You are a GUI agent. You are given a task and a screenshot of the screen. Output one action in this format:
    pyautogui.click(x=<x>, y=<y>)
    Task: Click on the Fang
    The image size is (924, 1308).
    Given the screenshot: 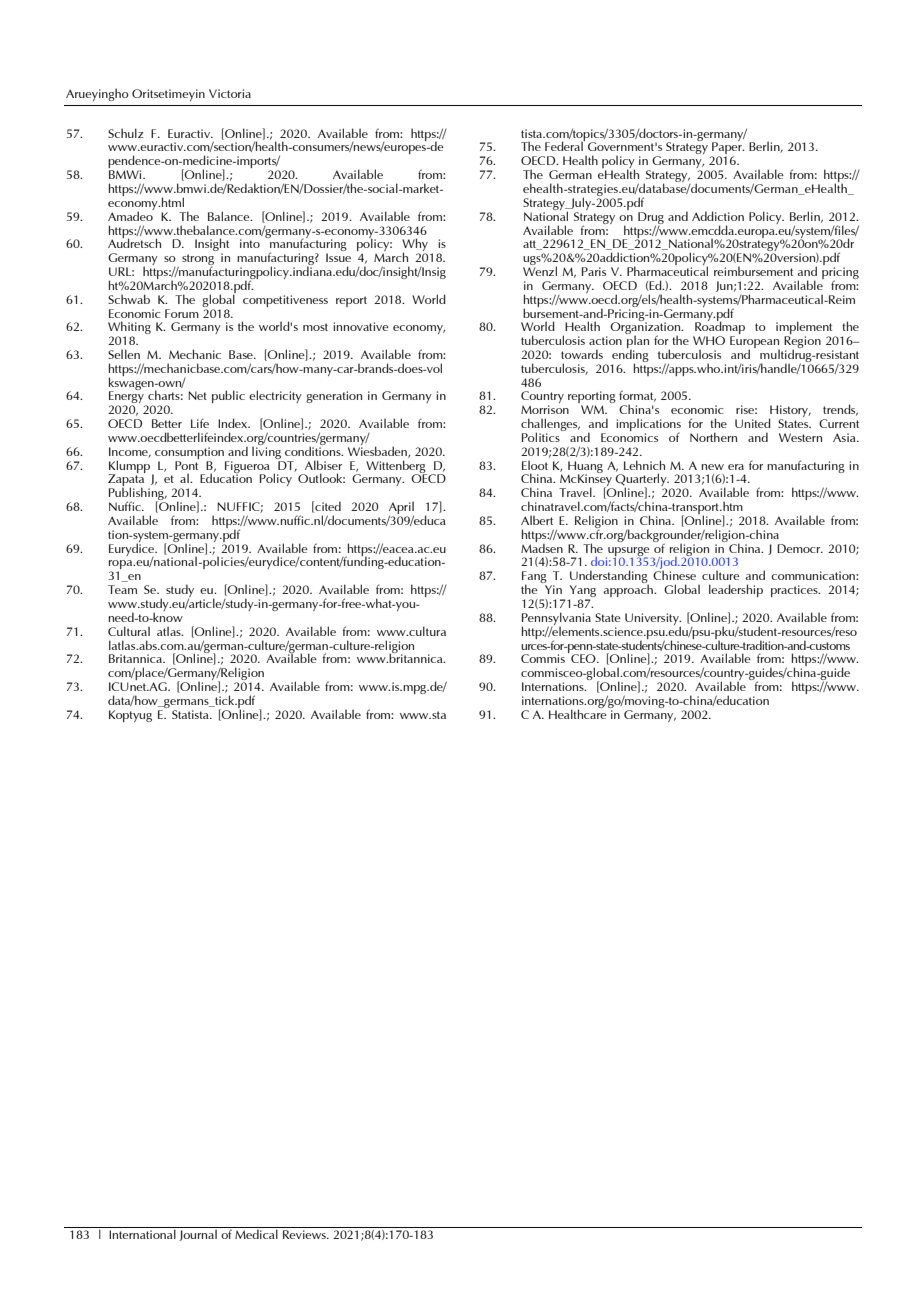 What is the action you would take?
    pyautogui.click(x=534, y=578)
